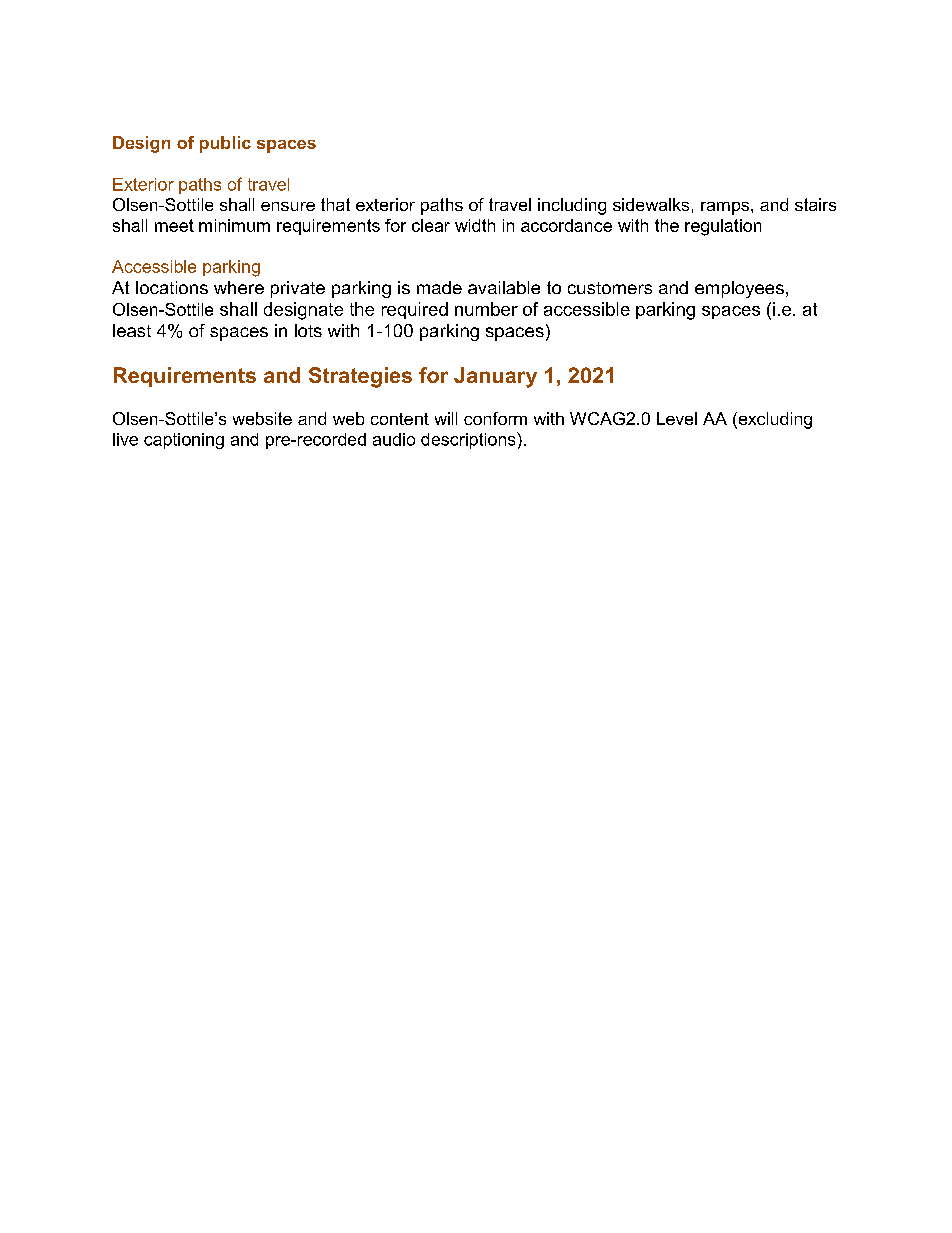 The height and width of the screenshot is (1233, 952). Describe the element at coordinates (132, 330) in the screenshot. I see `least` at that location.
